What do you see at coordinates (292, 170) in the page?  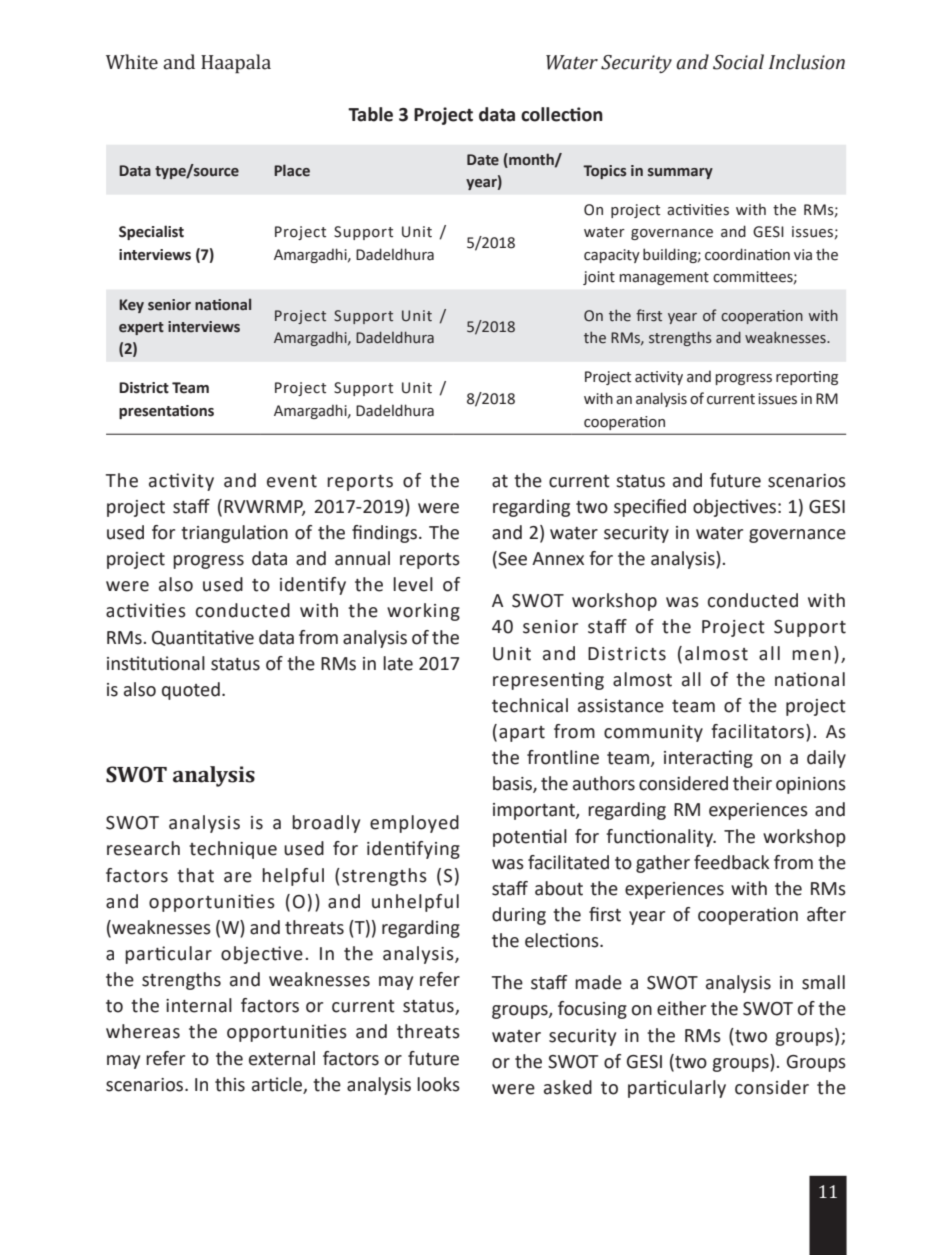 I see `Place` at bounding box center [292, 170].
